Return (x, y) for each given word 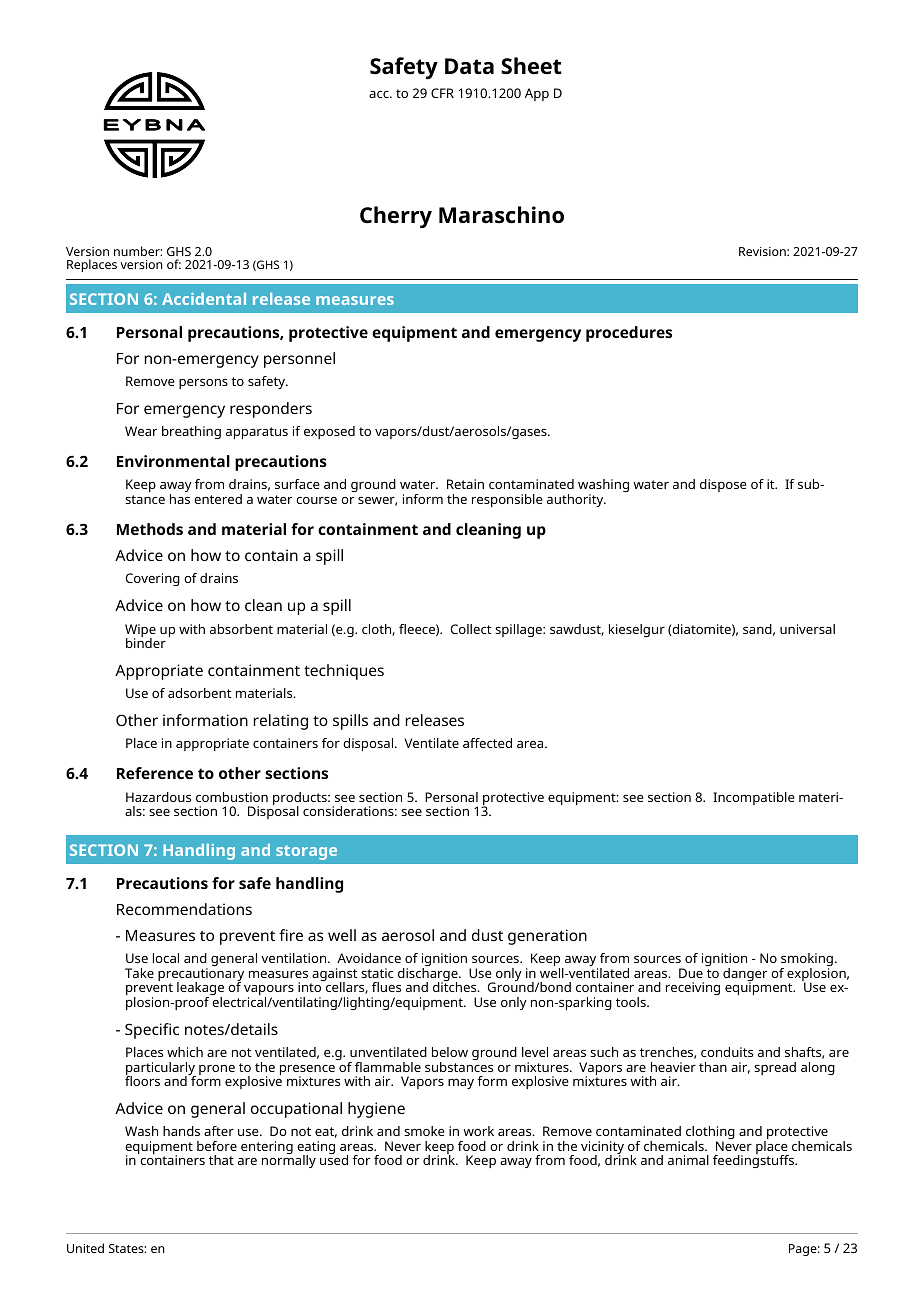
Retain (465, 484)
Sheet (531, 66)
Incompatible (754, 798)
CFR (442, 93)
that (221, 1160)
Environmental (173, 461)
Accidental (204, 299)
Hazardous (158, 797)
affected (487, 743)
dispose (723, 485)
